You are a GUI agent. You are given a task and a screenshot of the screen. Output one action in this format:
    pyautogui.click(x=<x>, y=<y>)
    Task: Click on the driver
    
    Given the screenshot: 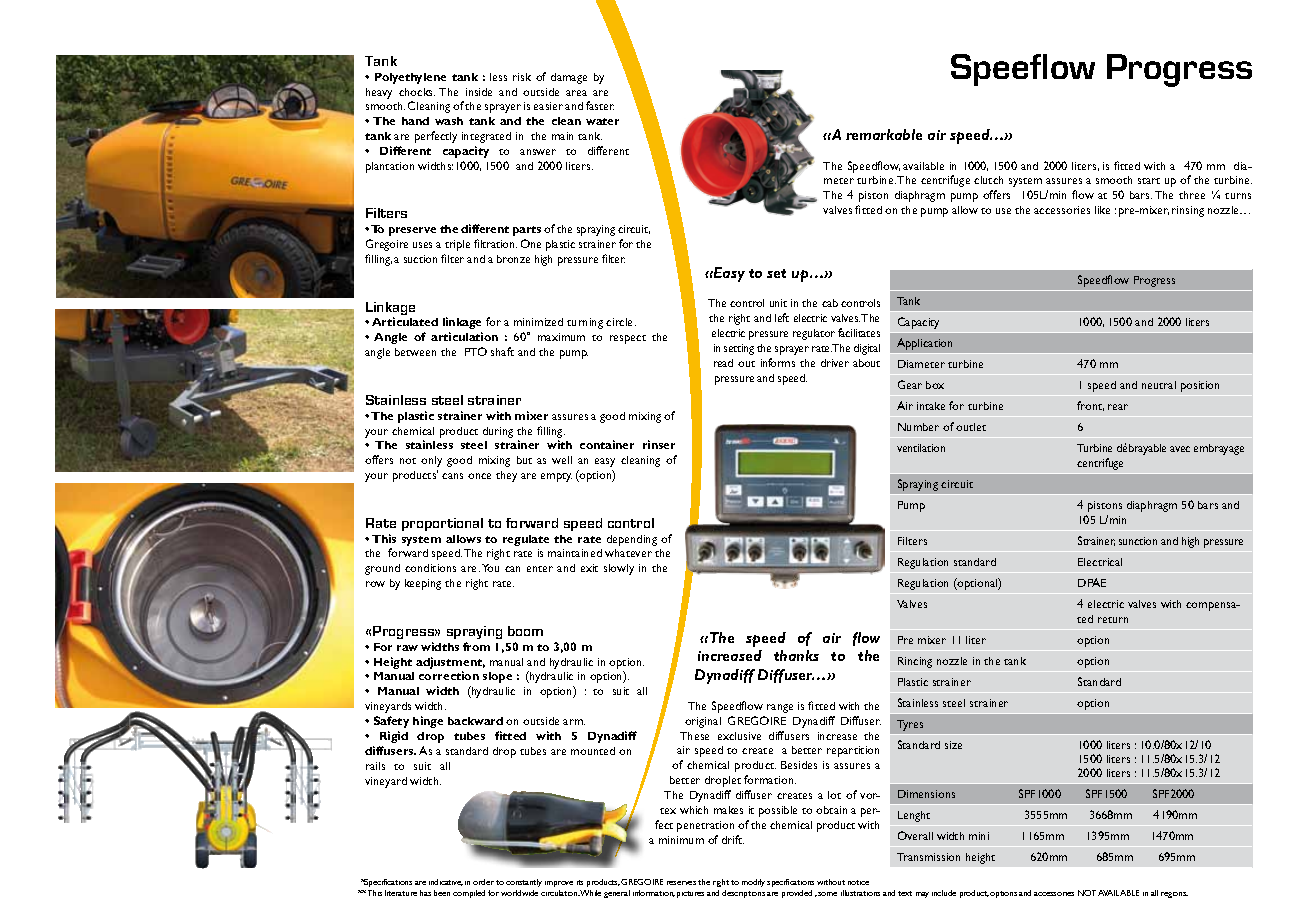 What is the action you would take?
    pyautogui.click(x=835, y=363)
